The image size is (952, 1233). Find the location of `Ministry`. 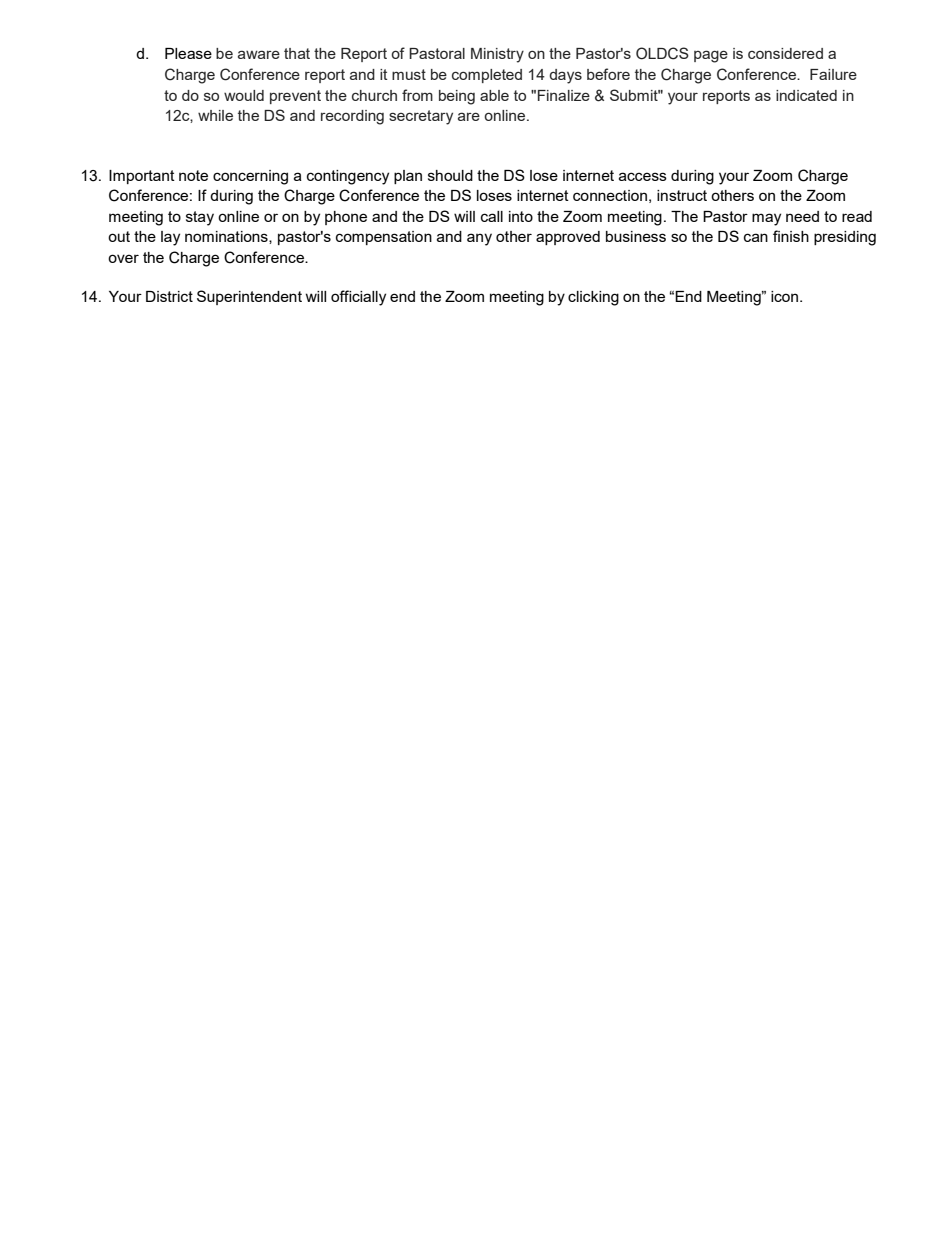

Ministry is located at coordinates (497, 55).
